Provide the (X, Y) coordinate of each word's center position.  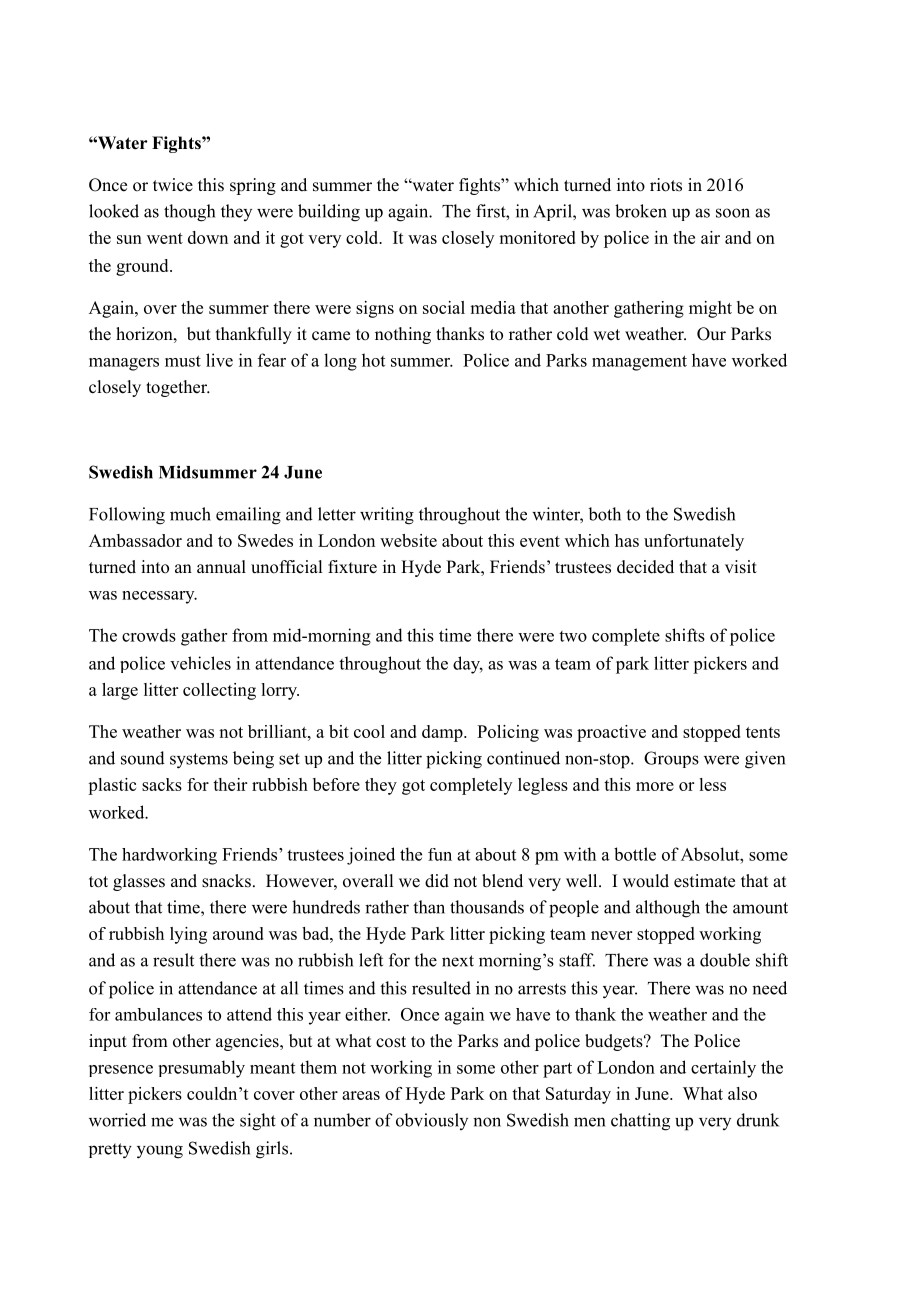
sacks (162, 784)
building (329, 213)
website (408, 540)
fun (440, 854)
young (160, 1152)
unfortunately (694, 542)
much (190, 514)
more (655, 786)
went (165, 238)
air (710, 237)
